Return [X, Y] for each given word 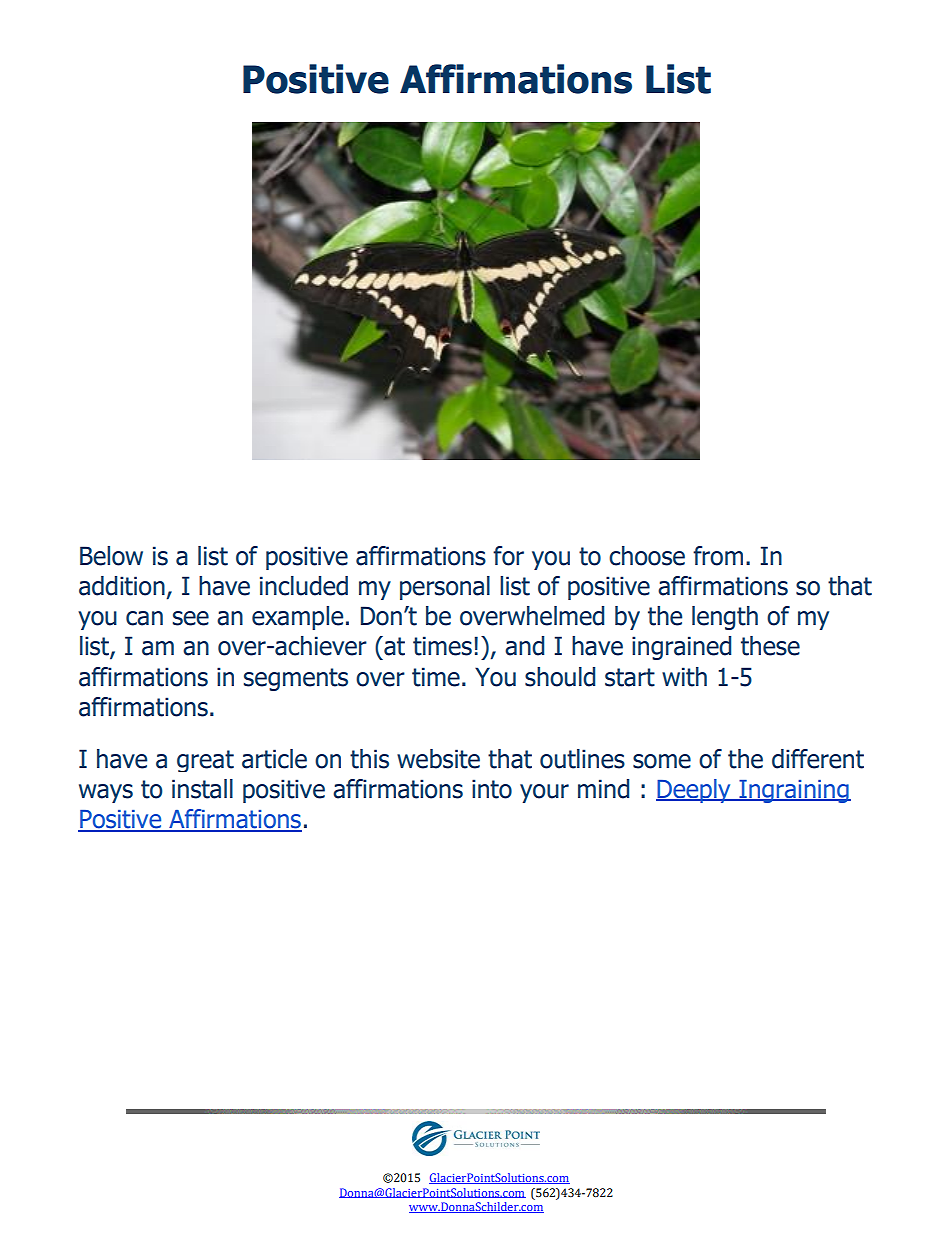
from [718, 556]
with [684, 677]
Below [111, 556]
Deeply [694, 791]
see [191, 618]
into [492, 789]
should [560, 677]
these [770, 646]
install [202, 789]
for [508, 556]
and [524, 646]
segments [296, 679]
